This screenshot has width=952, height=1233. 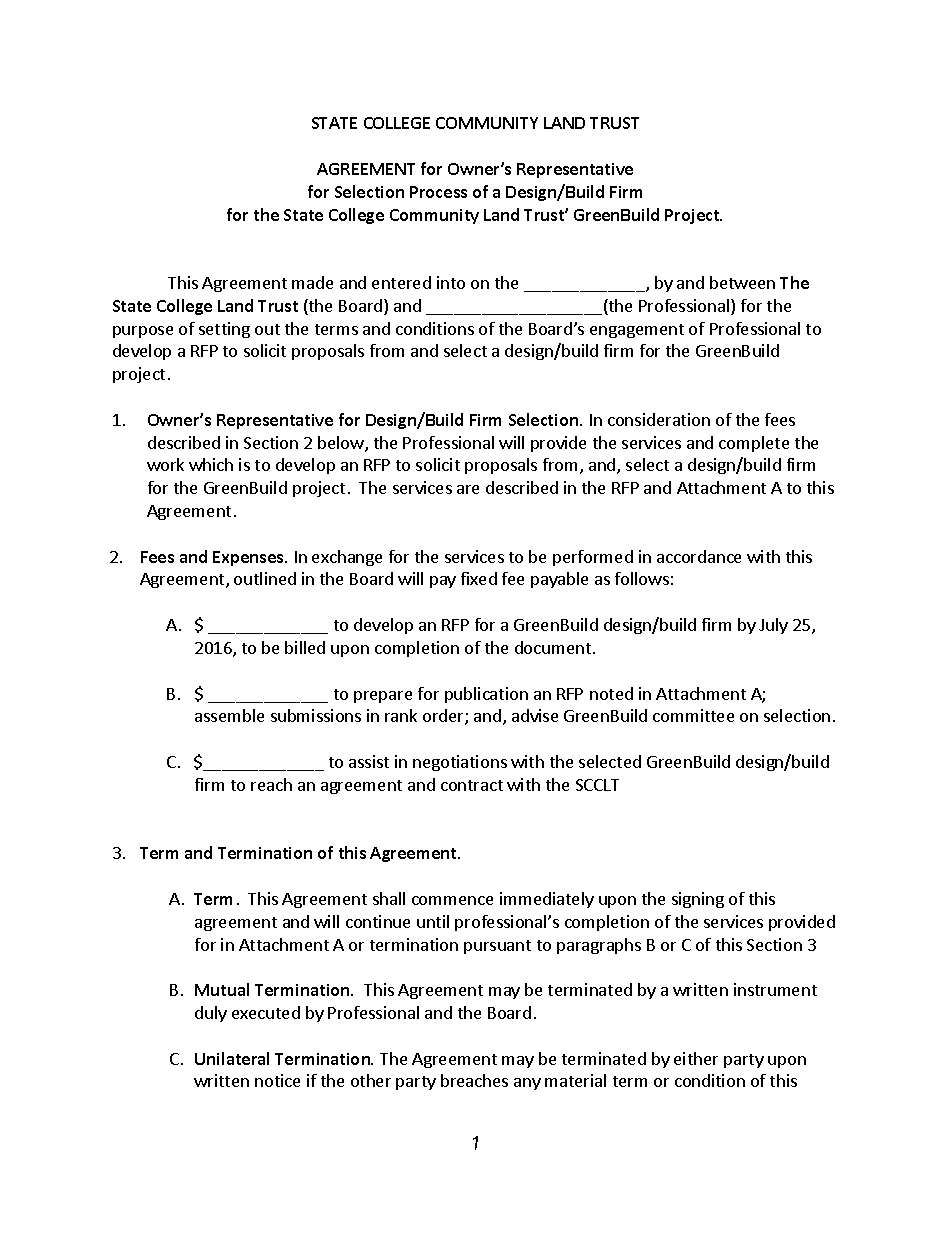 I want to click on assemble, so click(x=229, y=715).
